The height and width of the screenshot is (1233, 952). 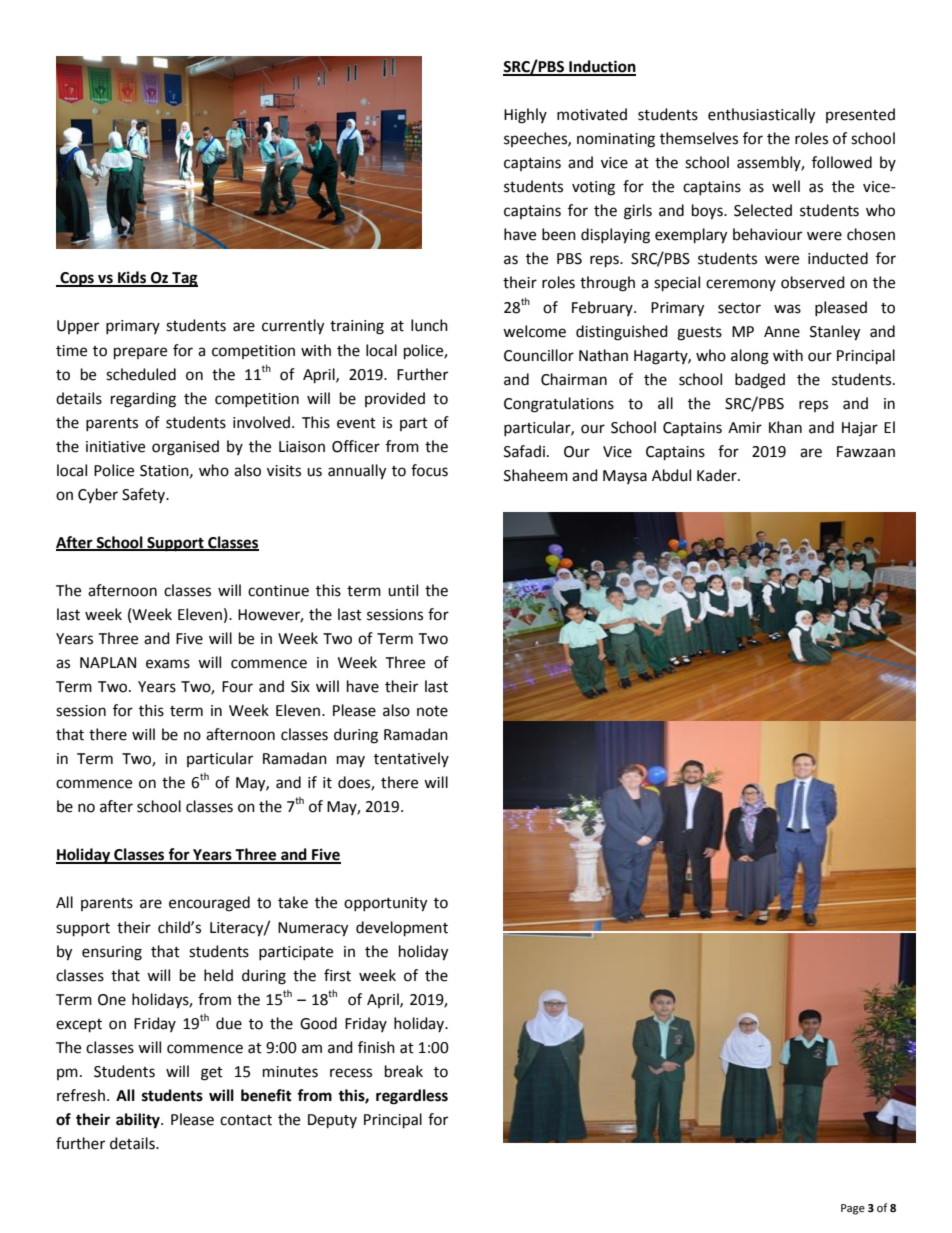 I want to click on opportunity, so click(x=385, y=904).
